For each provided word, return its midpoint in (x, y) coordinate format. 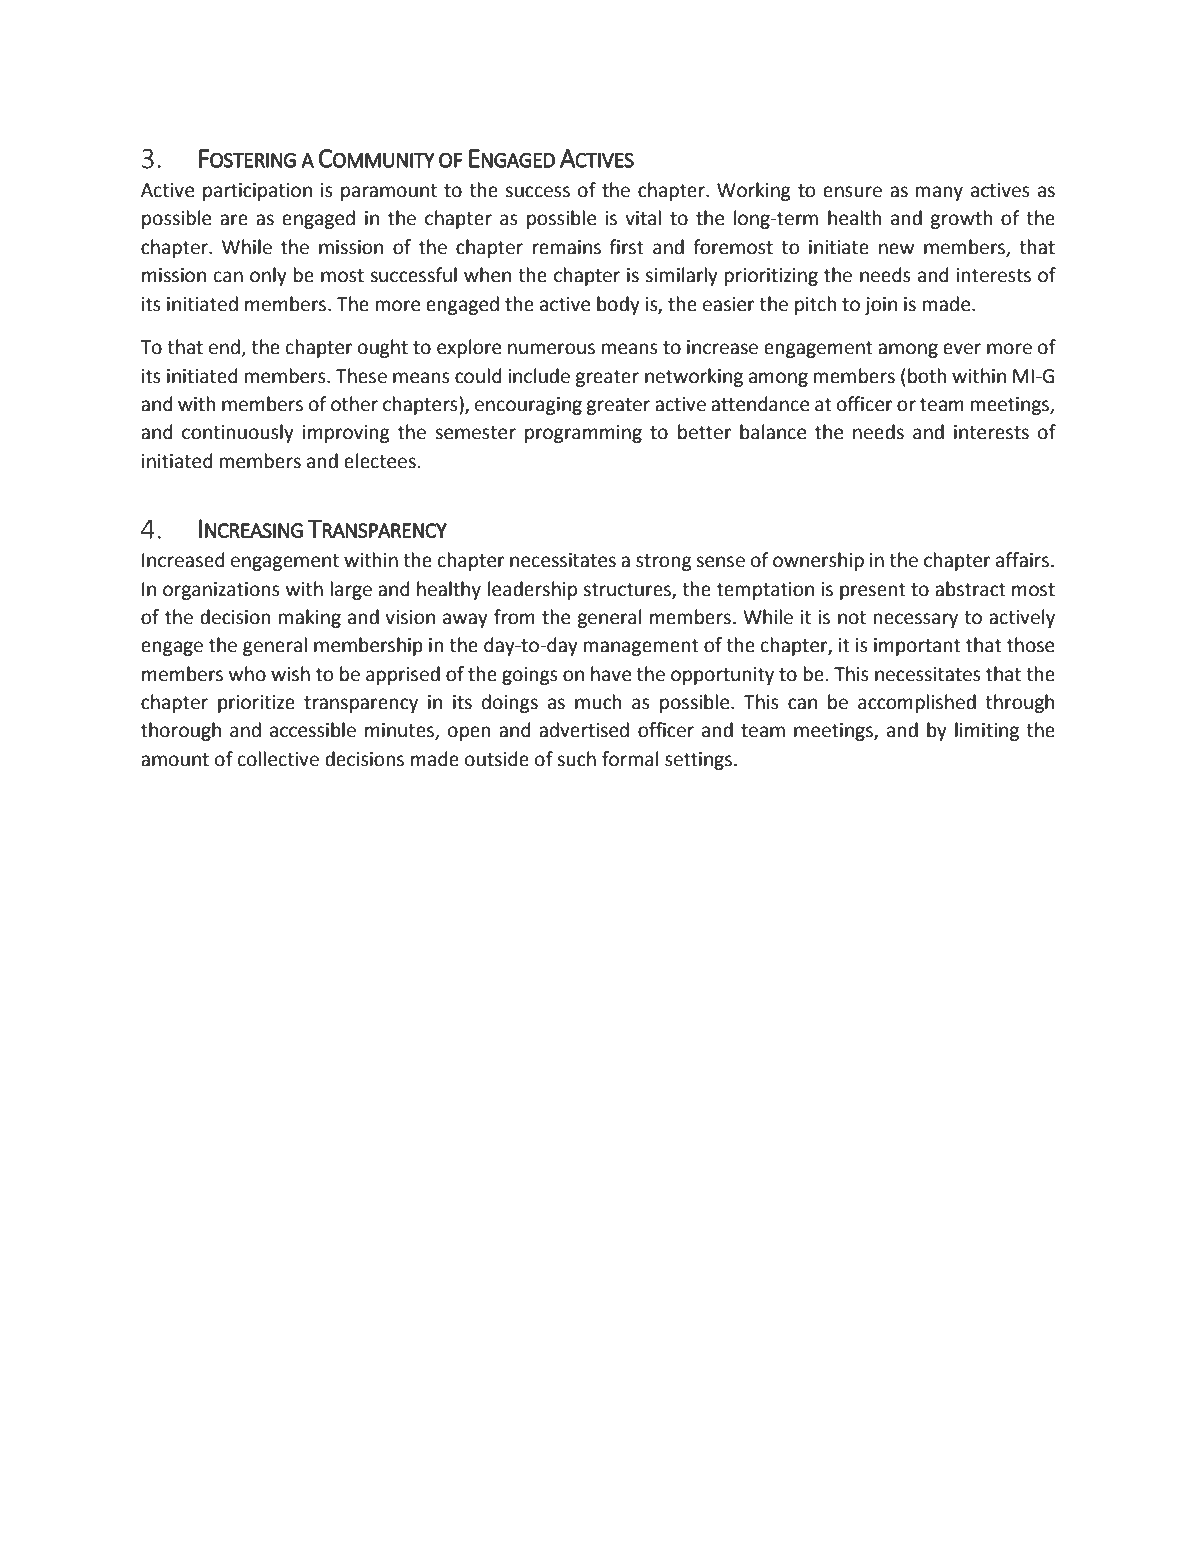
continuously (238, 433)
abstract (970, 589)
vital (643, 218)
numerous (551, 349)
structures (628, 590)
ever (962, 349)
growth (961, 219)
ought (383, 348)
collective (278, 759)
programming (583, 434)
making (310, 618)
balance (773, 432)
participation (257, 192)
